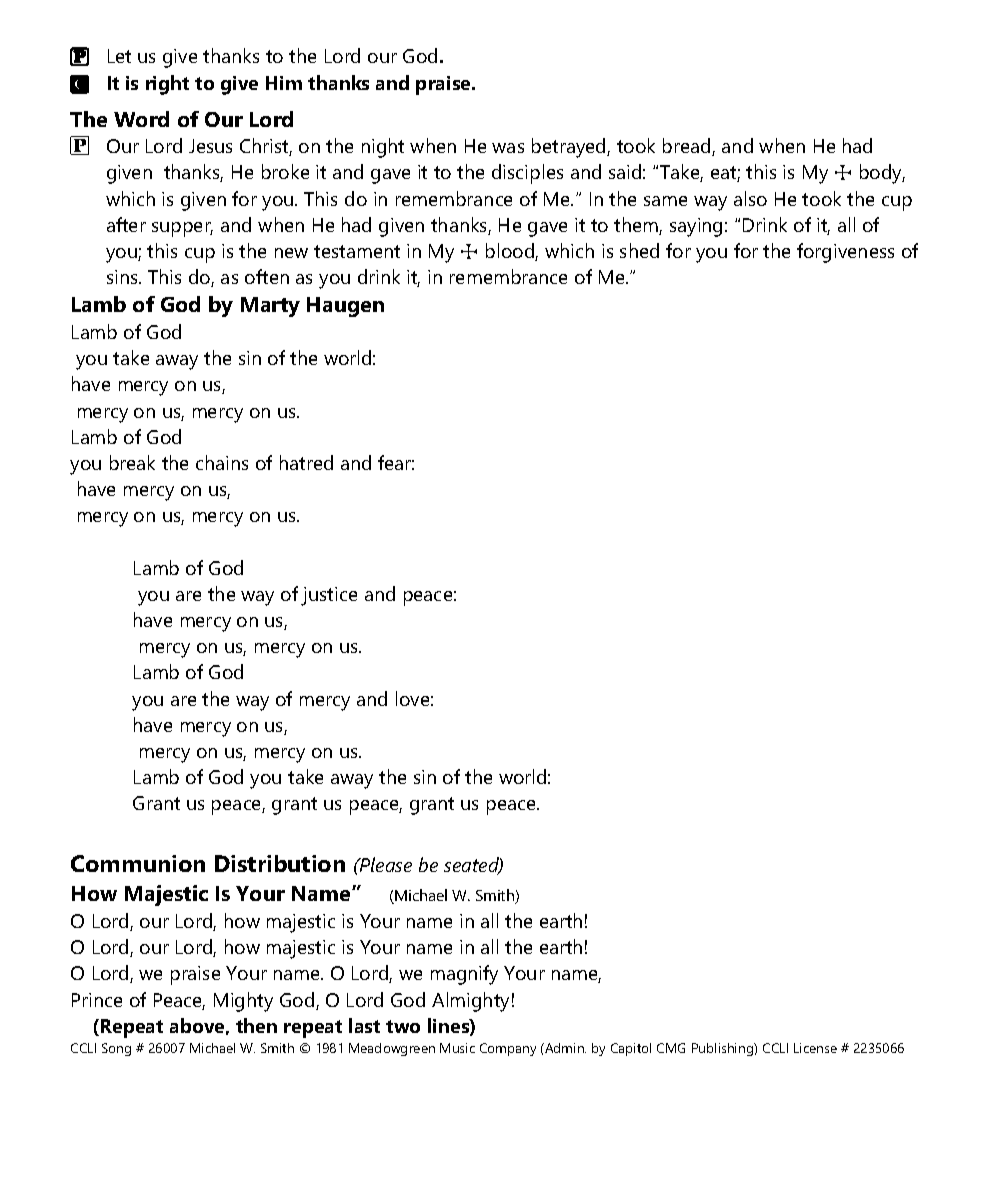 The width and height of the screenshot is (991, 1204). What do you see at coordinates (329, 596) in the screenshot?
I see `justice` at bounding box center [329, 596].
